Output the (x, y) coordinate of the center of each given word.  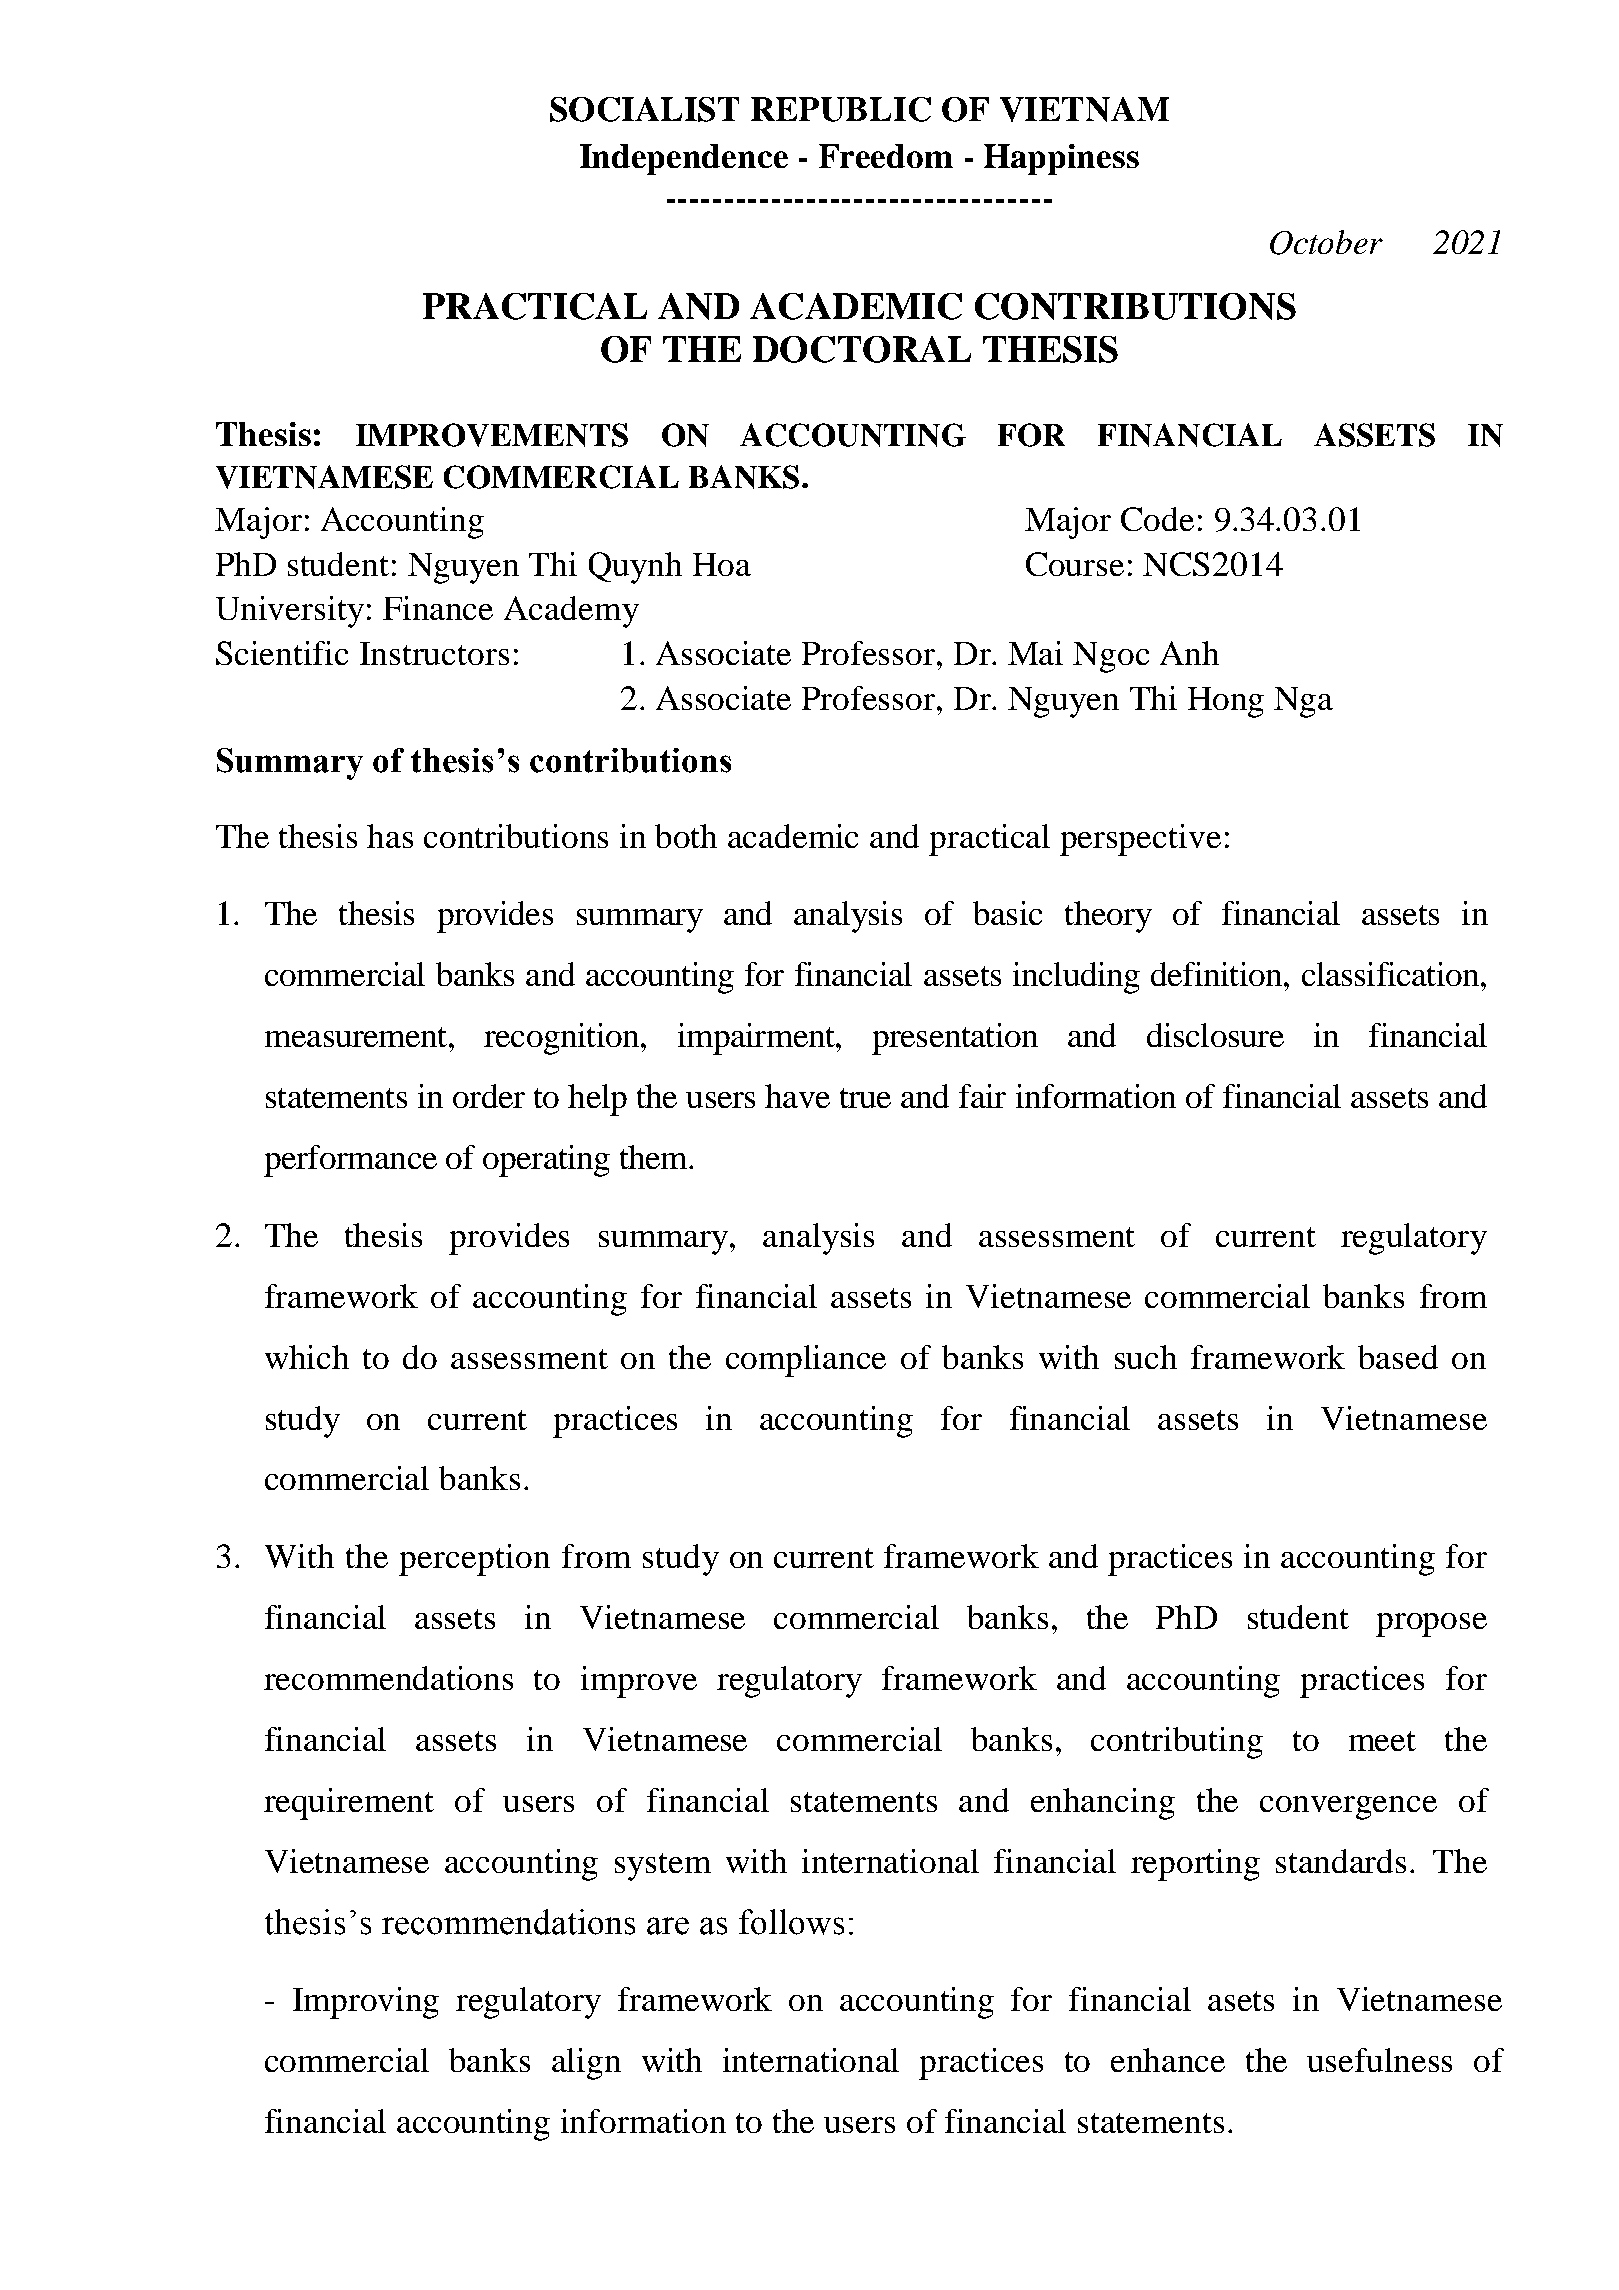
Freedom (886, 156)
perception (474, 1560)
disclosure (1215, 1035)
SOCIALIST (644, 109)
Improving (366, 2003)
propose (1431, 1625)
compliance (806, 1361)
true (865, 1098)
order (489, 1096)
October (1326, 242)
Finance (438, 608)
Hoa (722, 564)
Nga (1303, 702)
